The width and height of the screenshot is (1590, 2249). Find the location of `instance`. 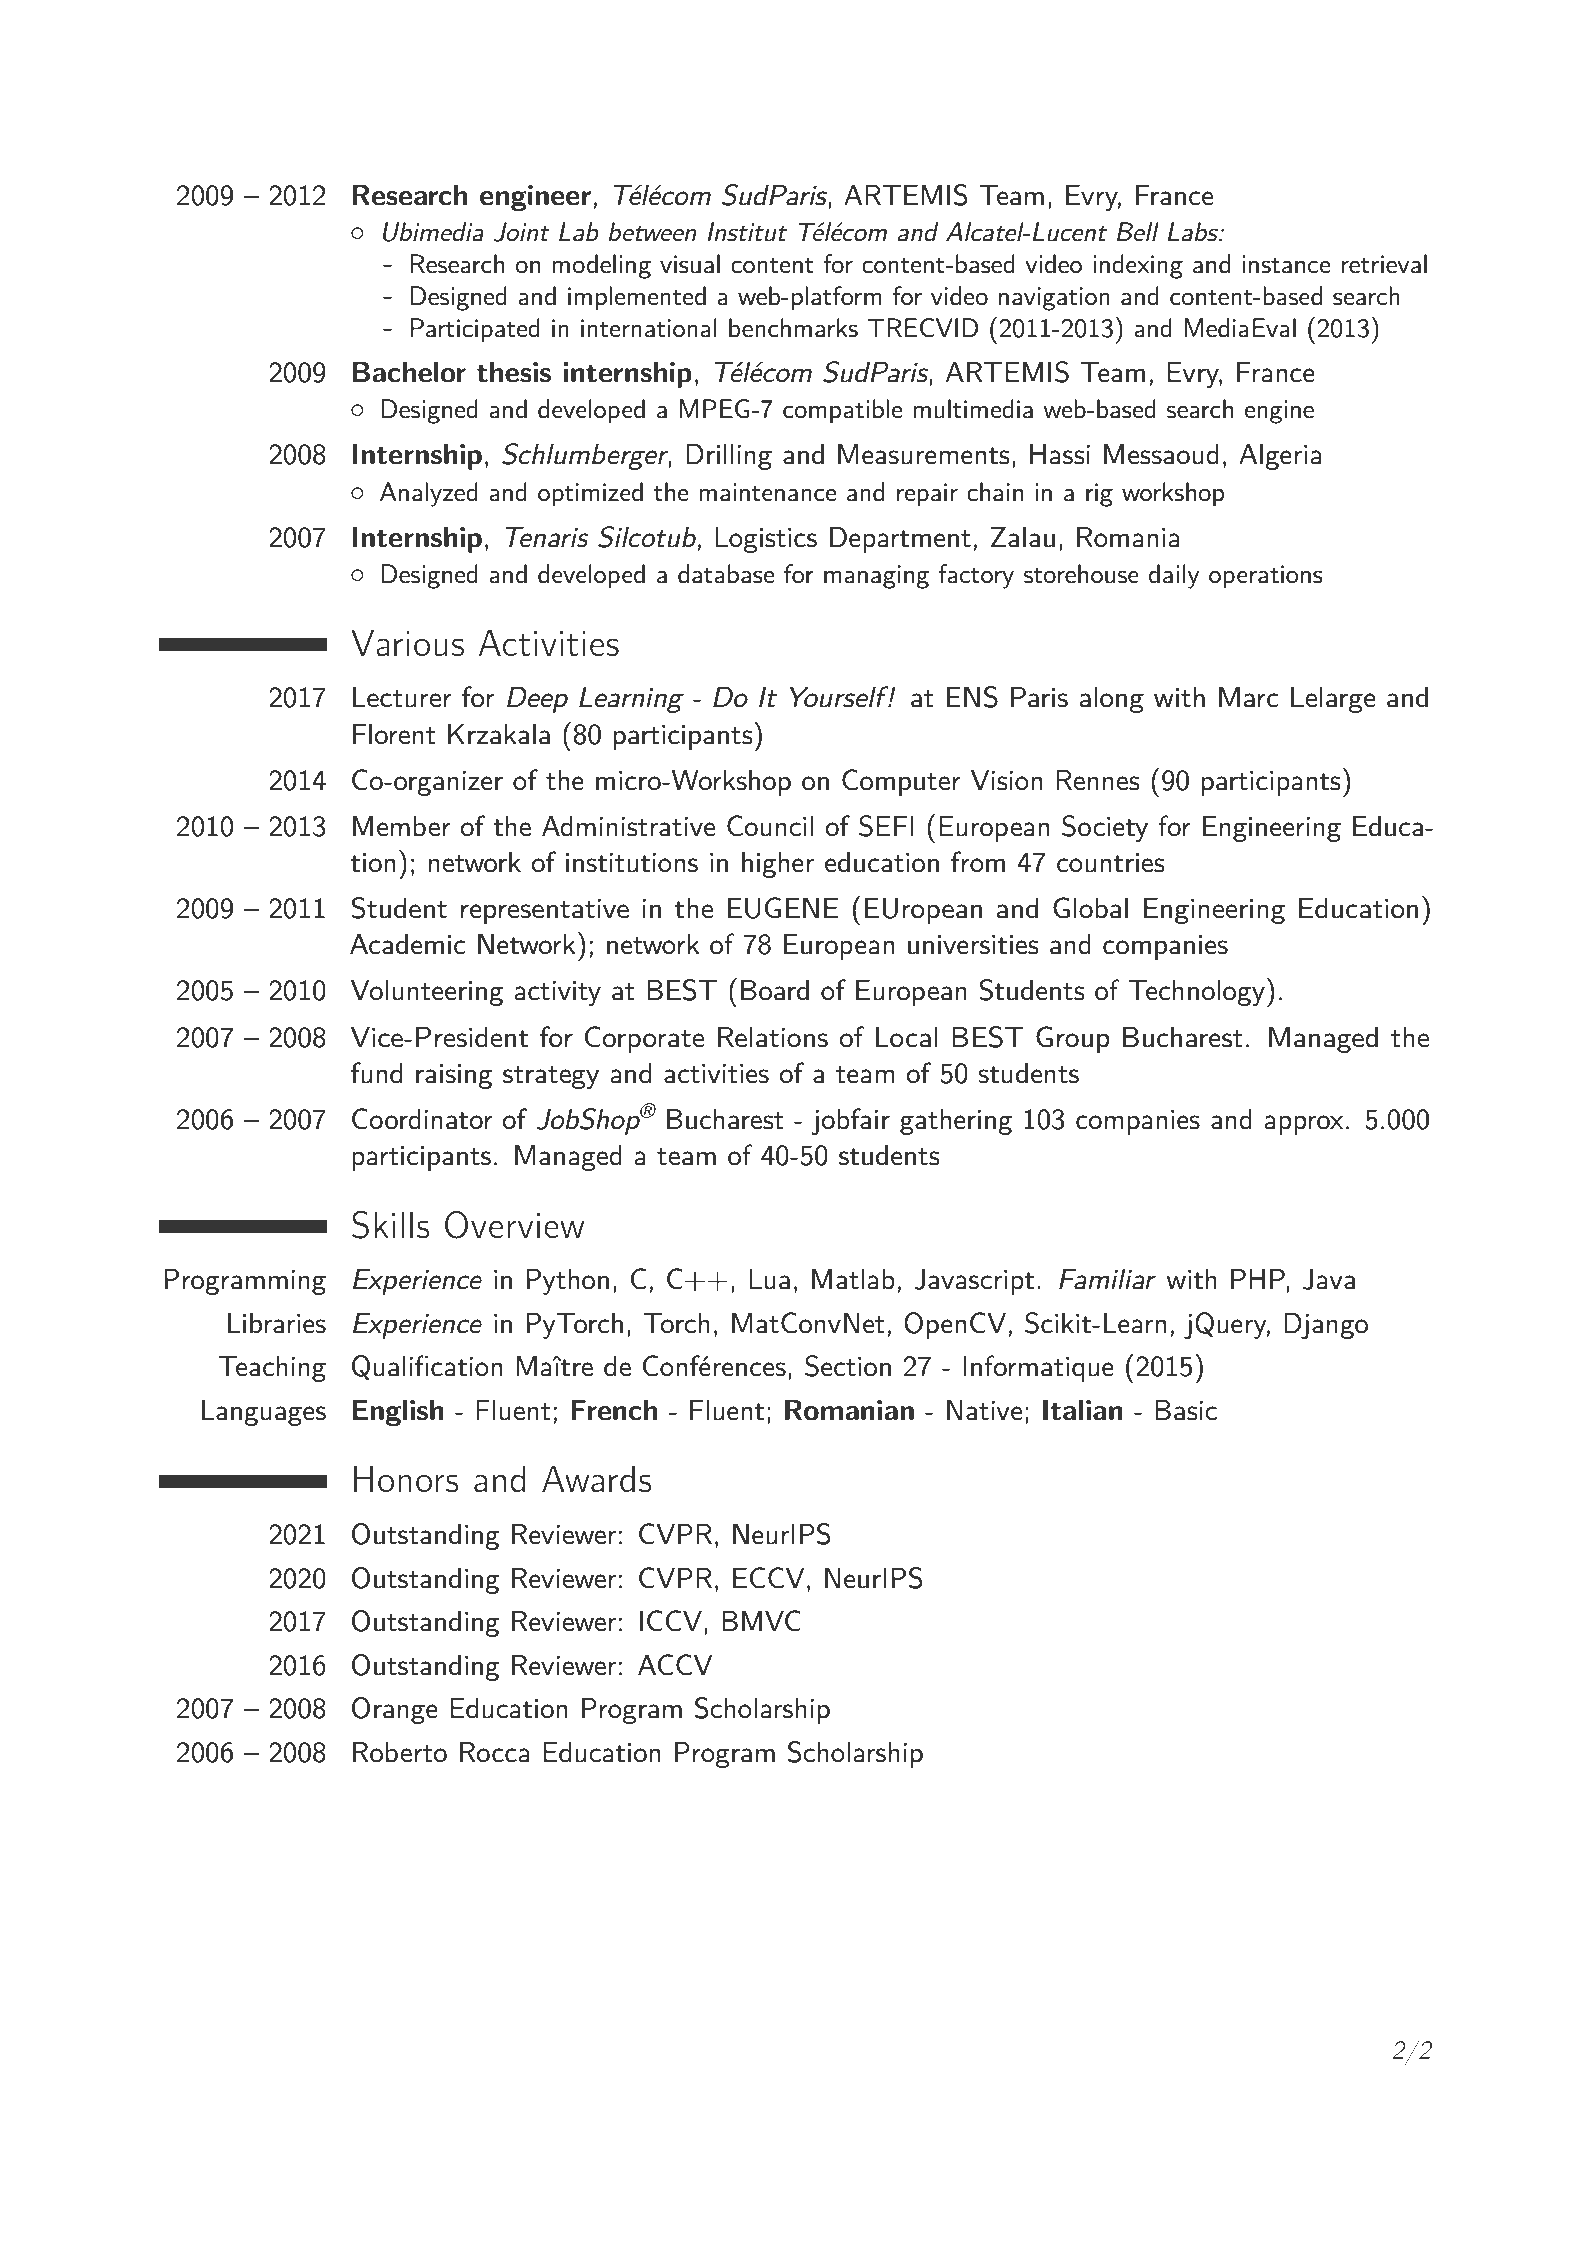

instance is located at coordinates (1286, 264).
